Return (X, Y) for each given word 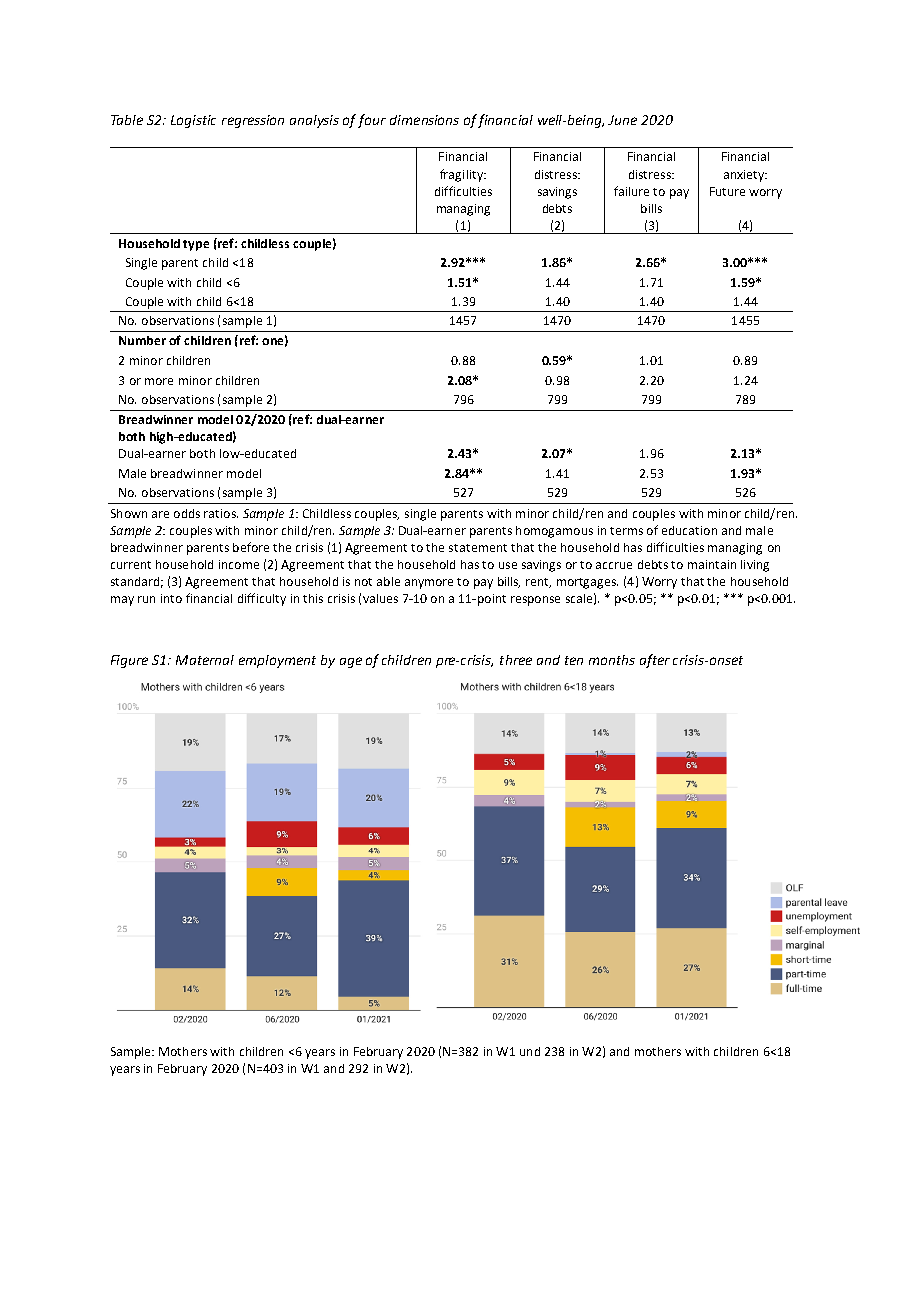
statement (478, 548)
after (655, 661)
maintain (712, 564)
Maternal (205, 660)
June (622, 120)
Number (142, 340)
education (689, 530)
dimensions (424, 120)
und (530, 1051)
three (516, 660)
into (171, 598)
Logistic (193, 121)
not (363, 582)
